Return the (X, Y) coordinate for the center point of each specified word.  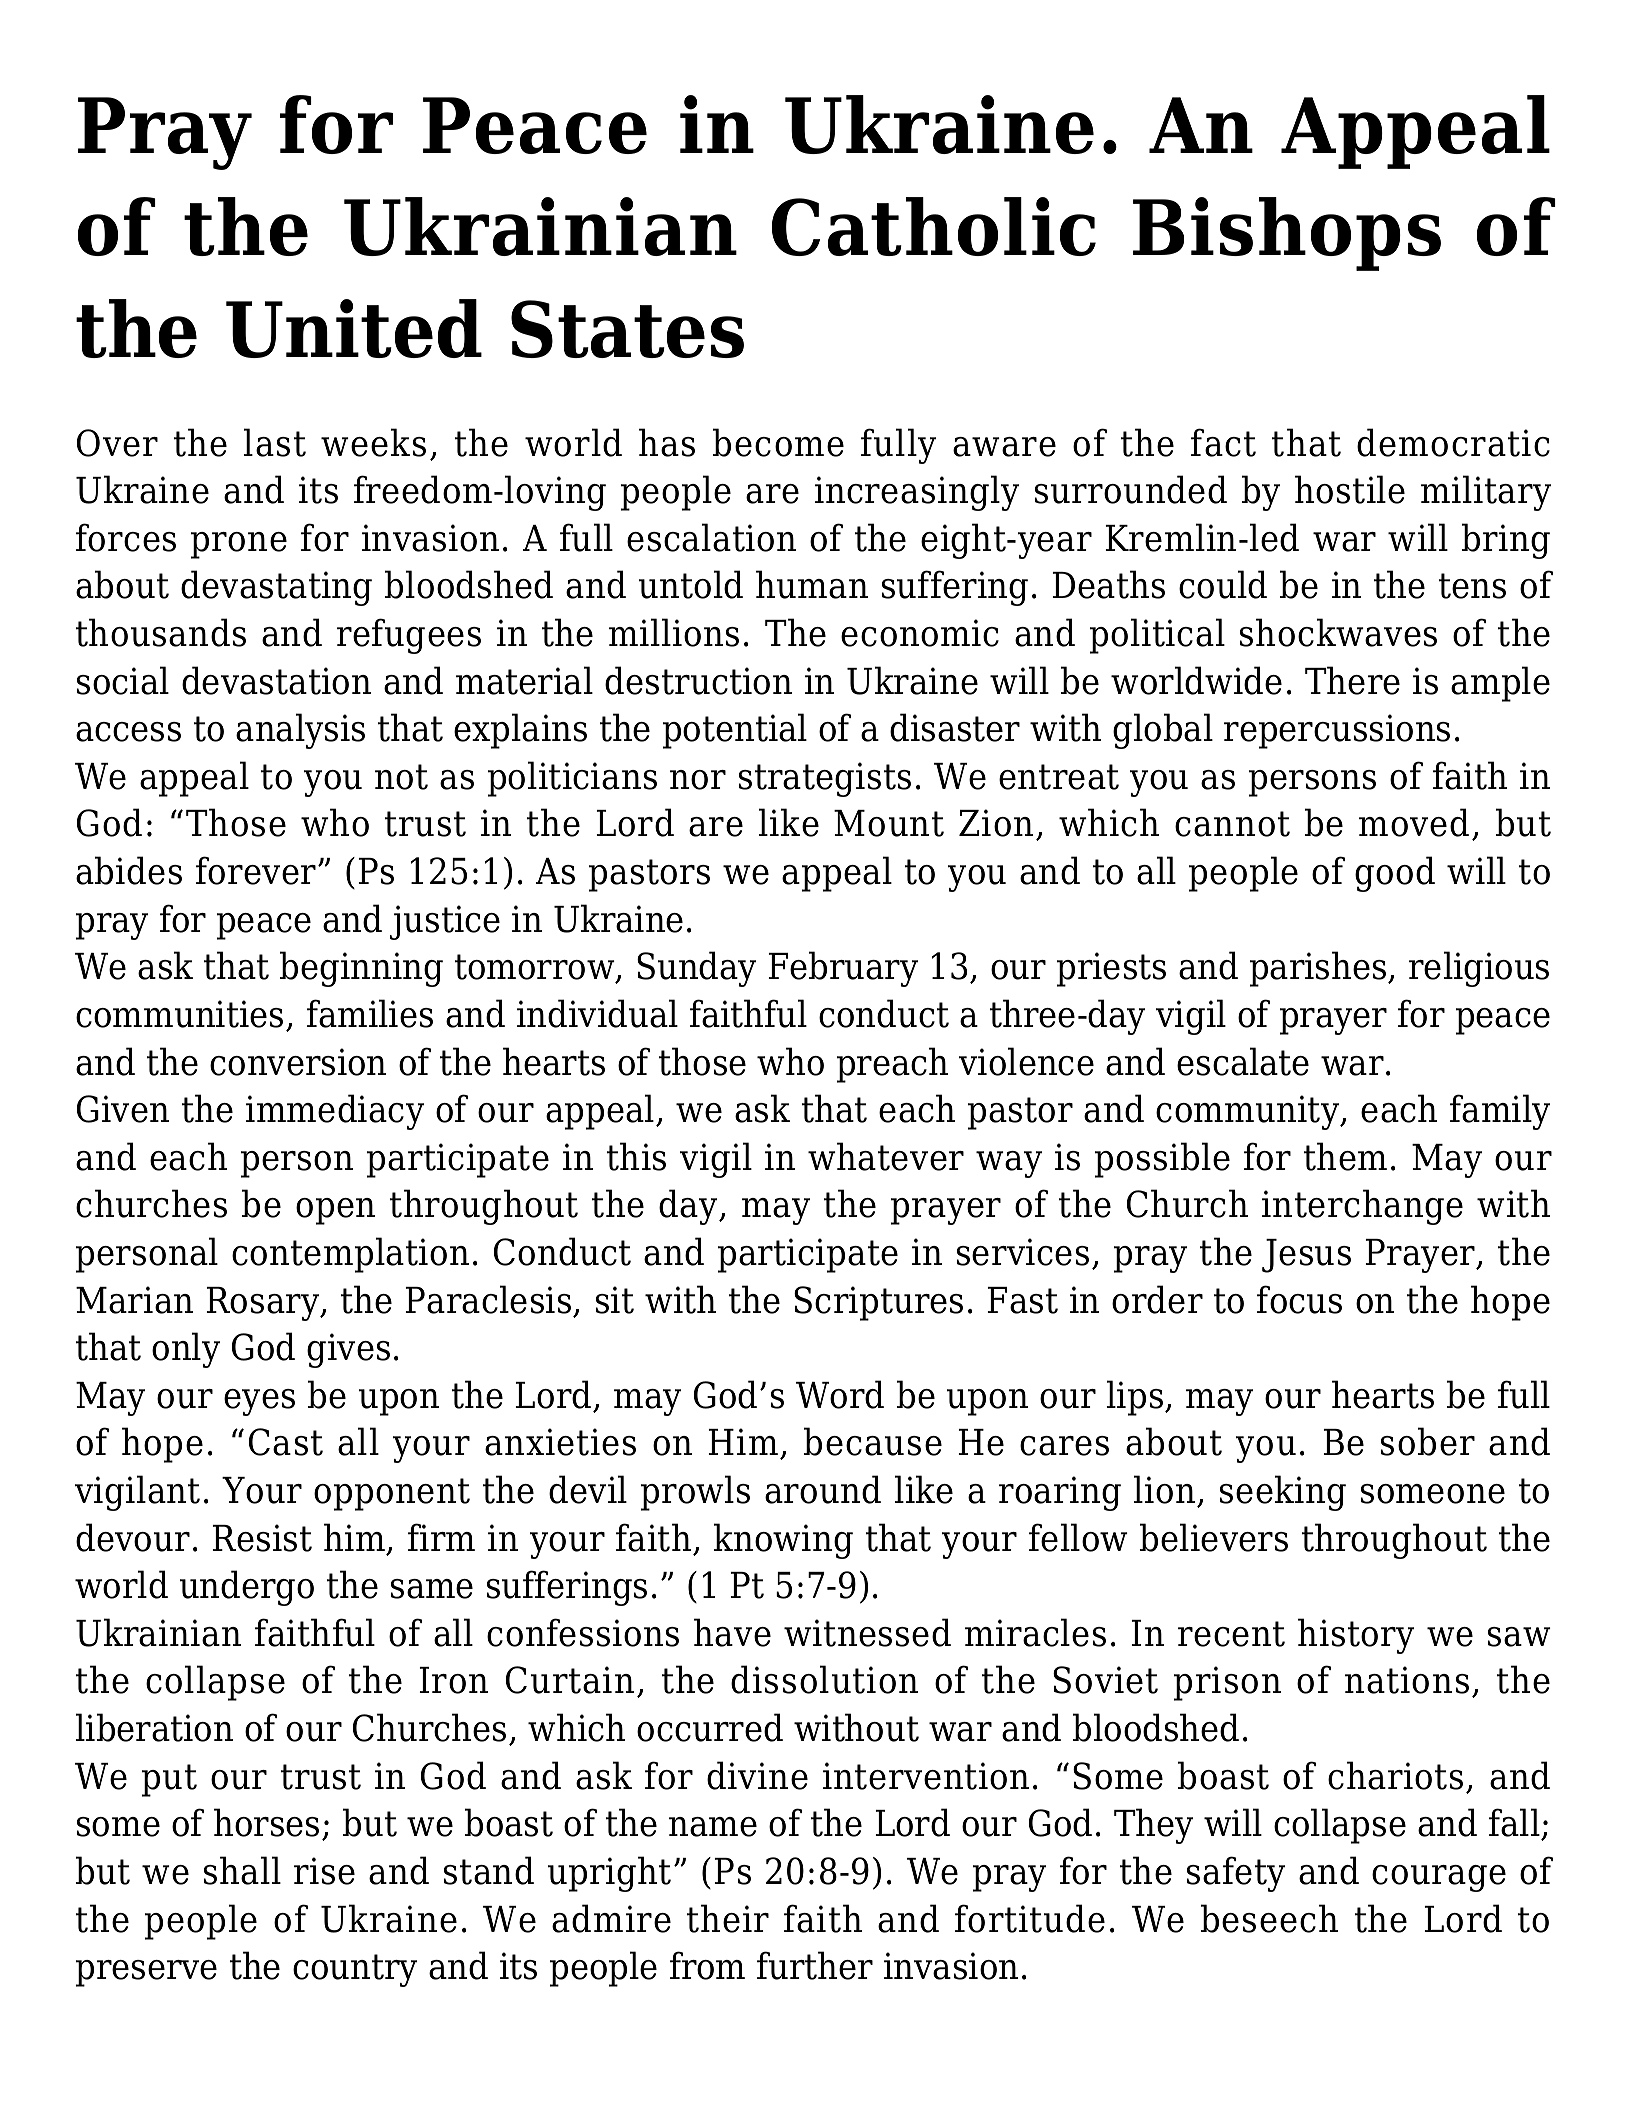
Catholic (934, 226)
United (354, 328)
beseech (1269, 1918)
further (815, 1965)
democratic (1453, 442)
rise (324, 1871)
